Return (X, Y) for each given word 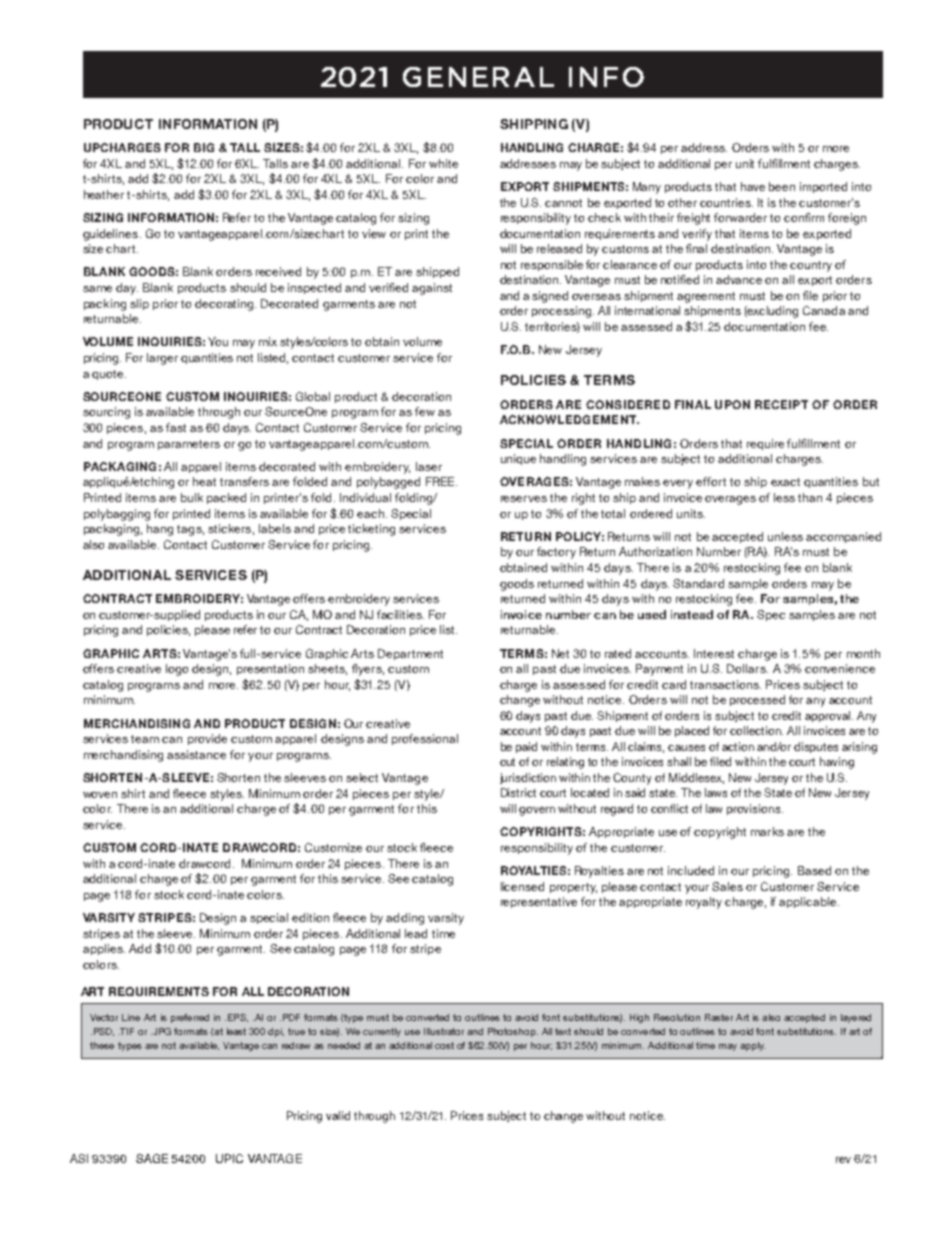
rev (843, 1160)
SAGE (152, 1158)
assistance (196, 754)
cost (444, 1045)
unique (518, 459)
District (518, 792)
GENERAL (478, 77)
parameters (189, 445)
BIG (204, 147)
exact (785, 482)
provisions (755, 809)
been (782, 186)
